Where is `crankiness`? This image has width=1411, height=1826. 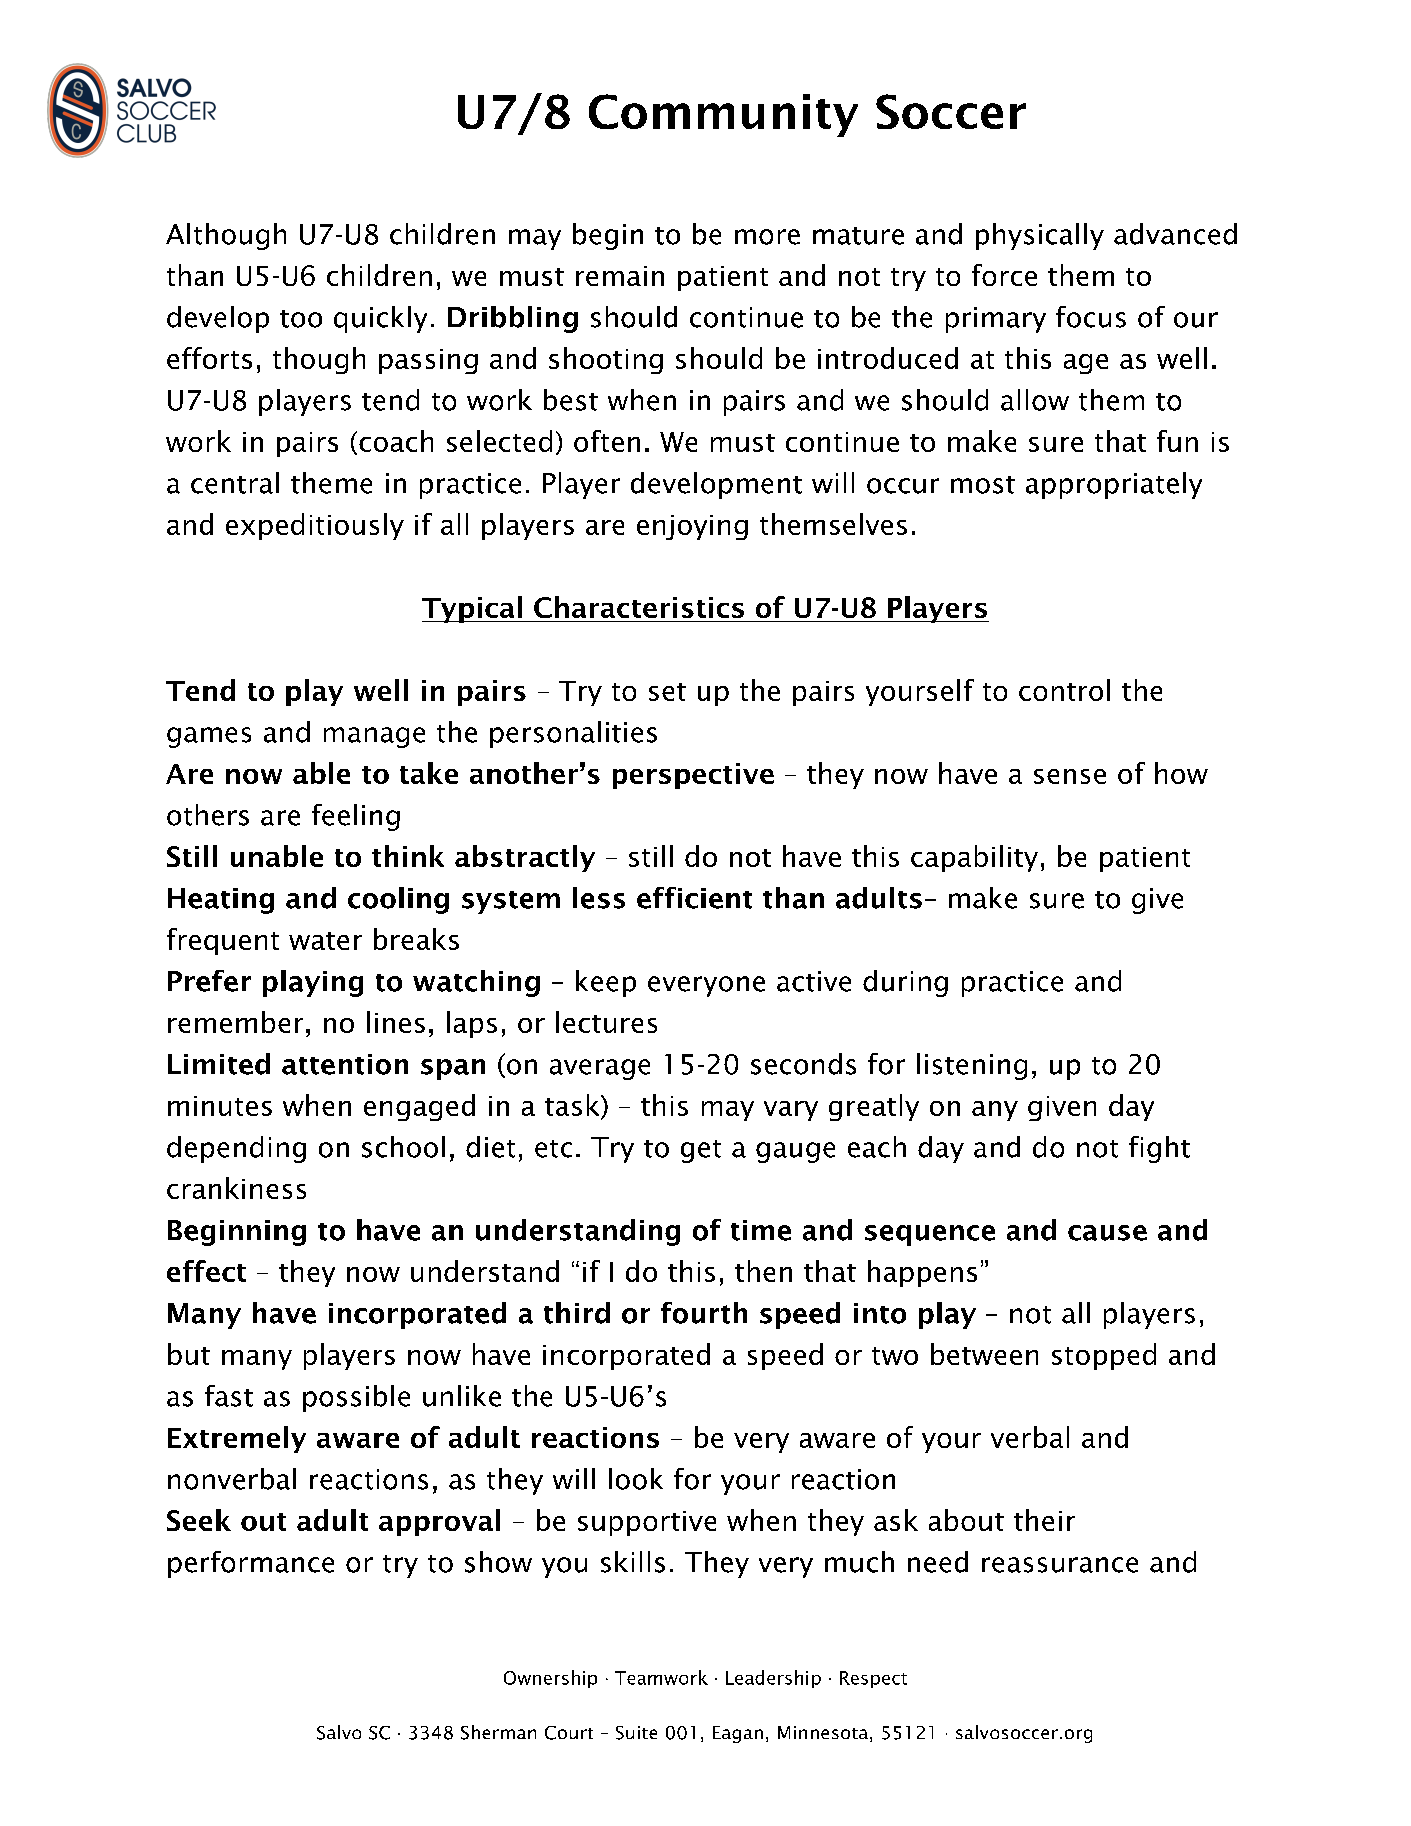
crankiness is located at coordinates (236, 1188).
